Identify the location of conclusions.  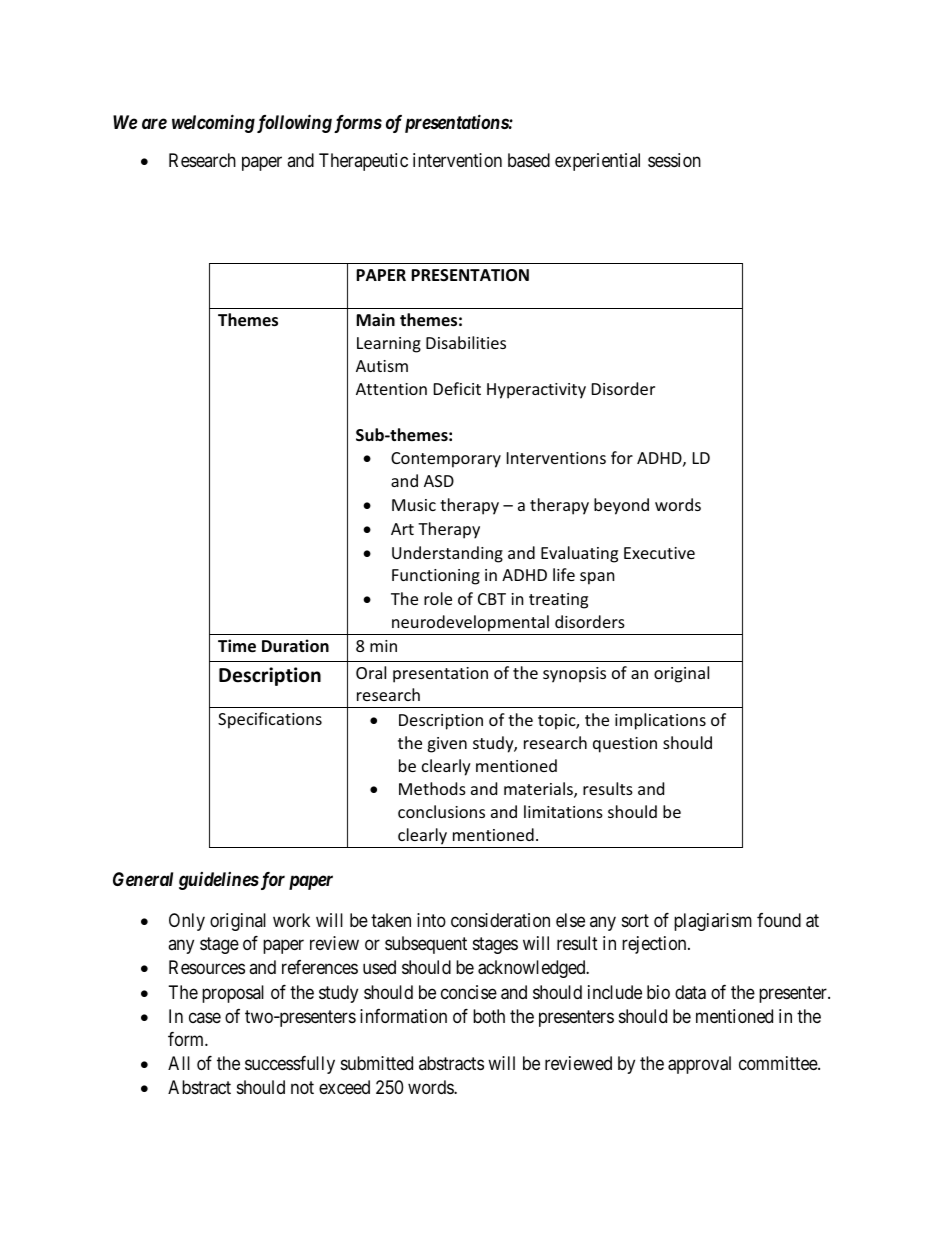
(441, 811).
